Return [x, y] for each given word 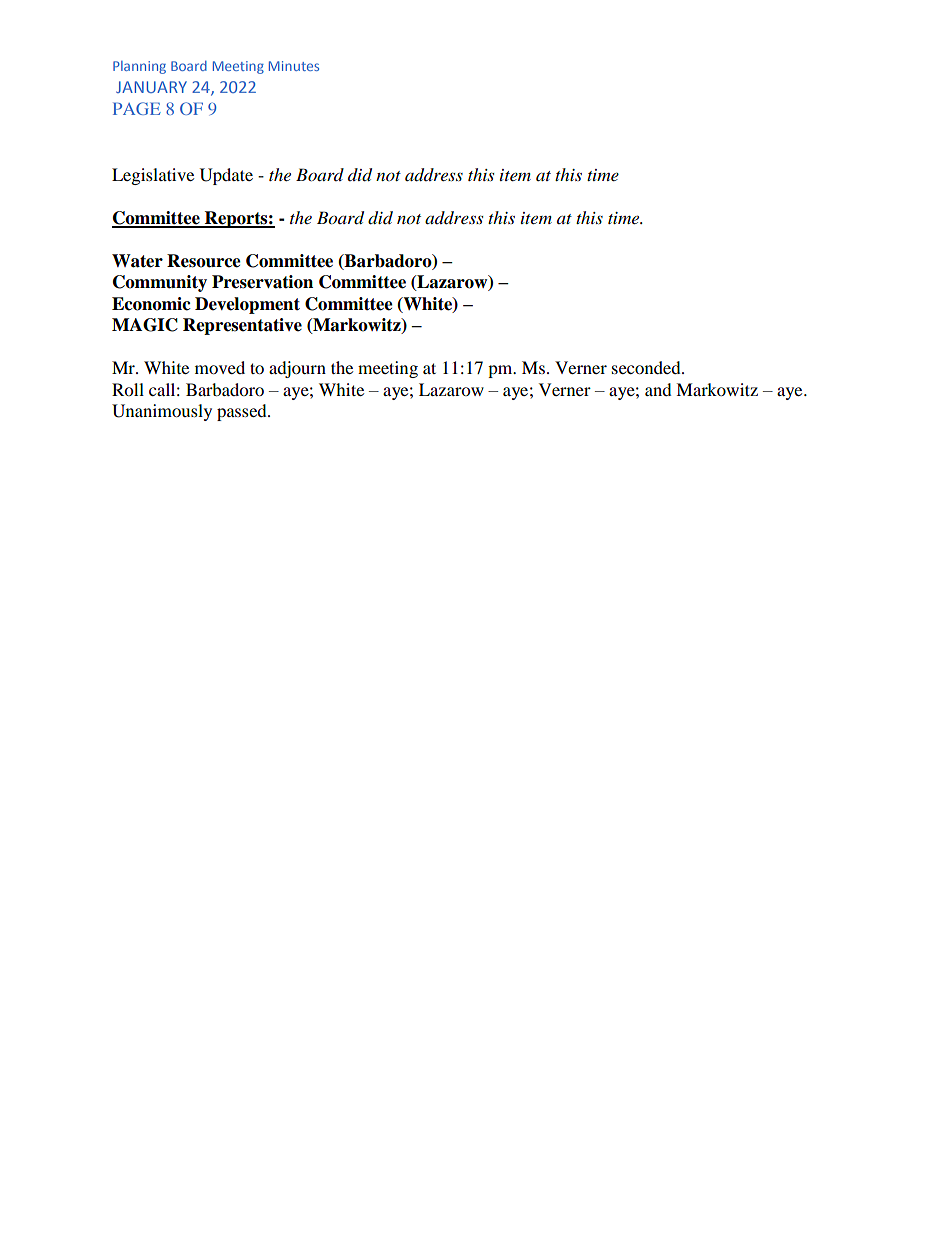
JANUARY [151, 87]
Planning [139, 67]
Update [226, 176]
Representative [242, 326]
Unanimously [162, 412]
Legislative [153, 176]
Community [160, 283]
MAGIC [145, 325]
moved [220, 367]
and [658, 389]
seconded [647, 367]
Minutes [294, 66]
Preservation [262, 282]
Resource [204, 261]
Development [247, 305]
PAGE [137, 108]
